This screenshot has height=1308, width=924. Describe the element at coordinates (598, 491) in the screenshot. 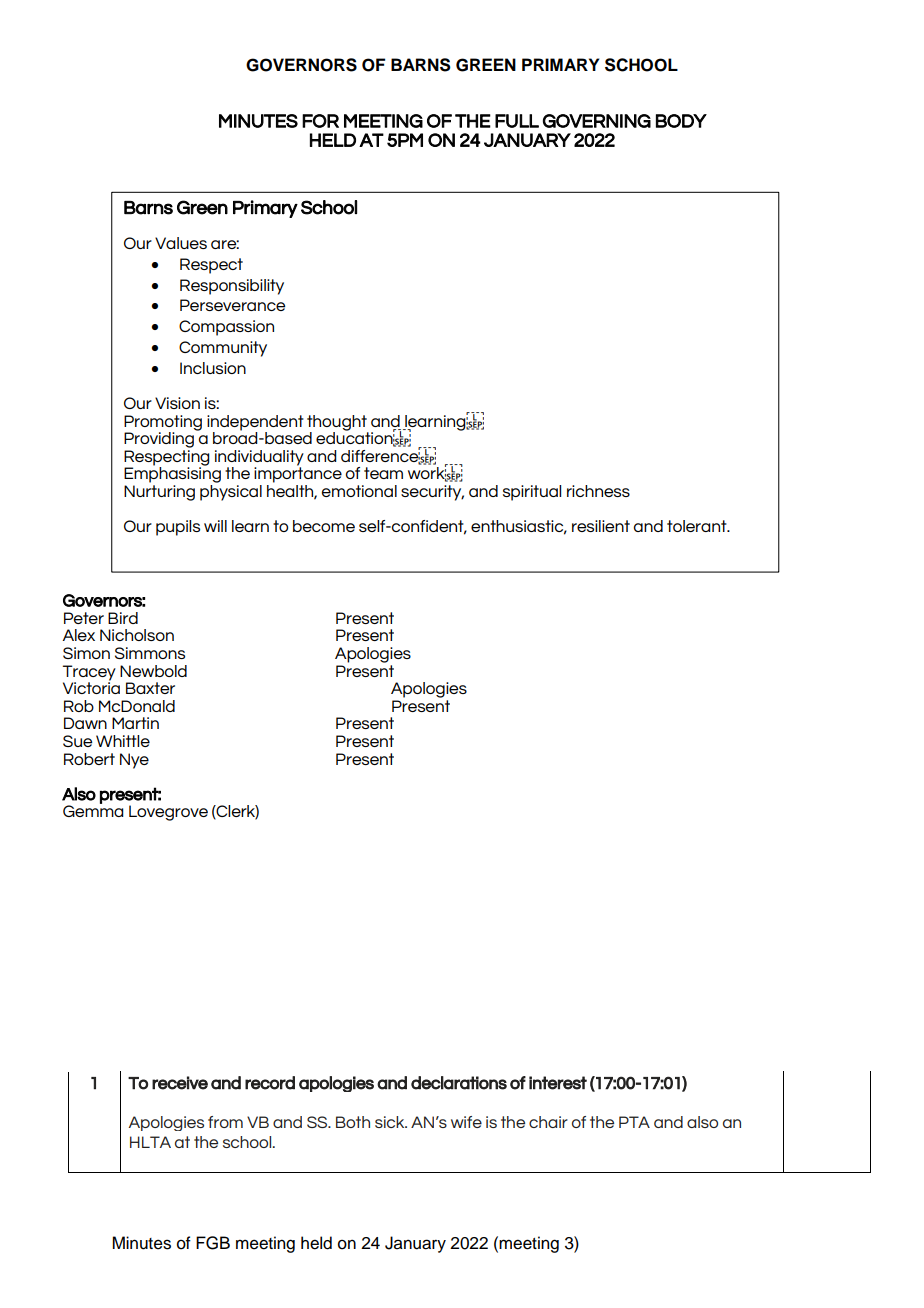

I see `richness` at that location.
